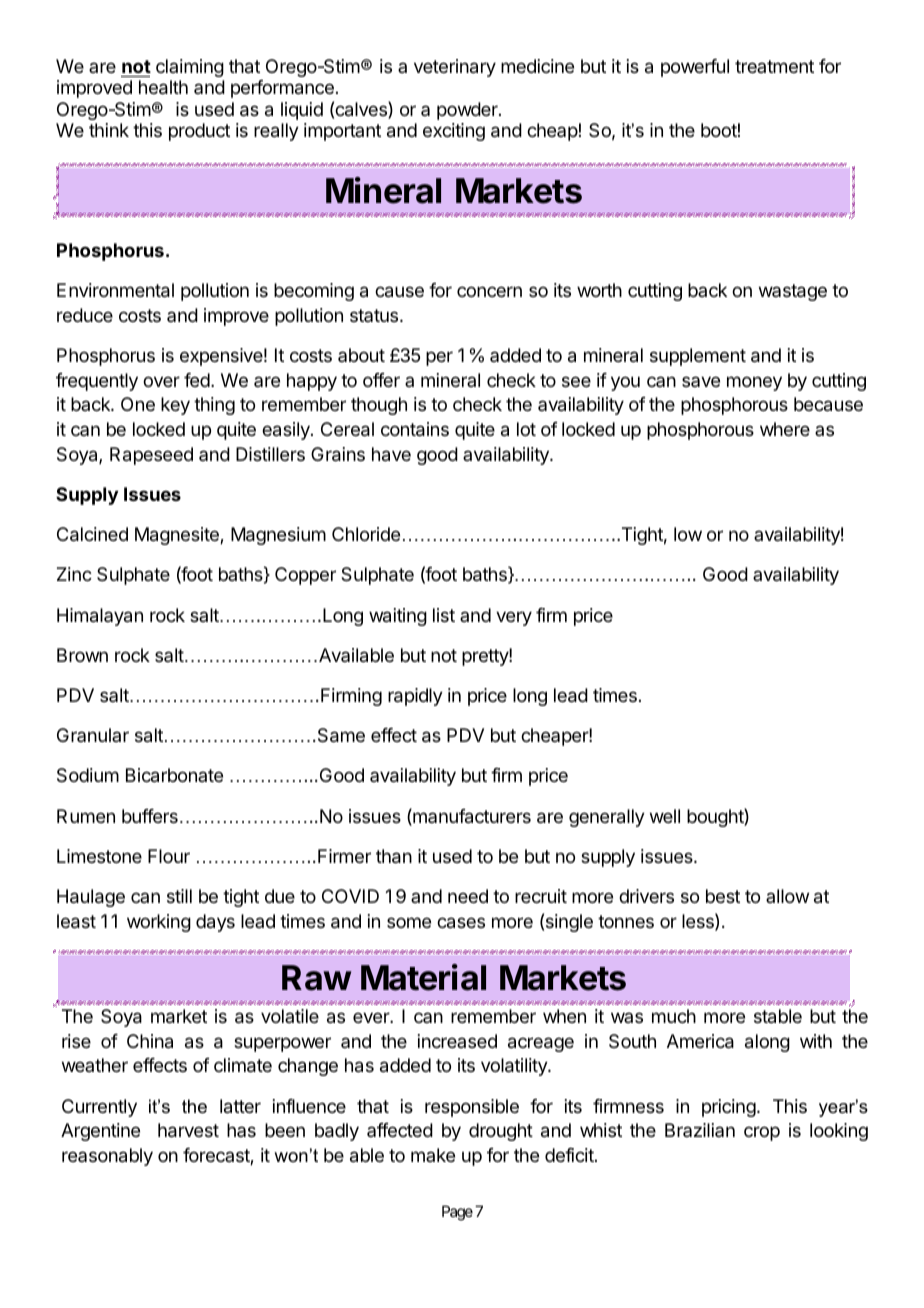 This screenshot has width=924, height=1308. What do you see at coordinates (762, 1133) in the screenshot?
I see `crop` at bounding box center [762, 1133].
